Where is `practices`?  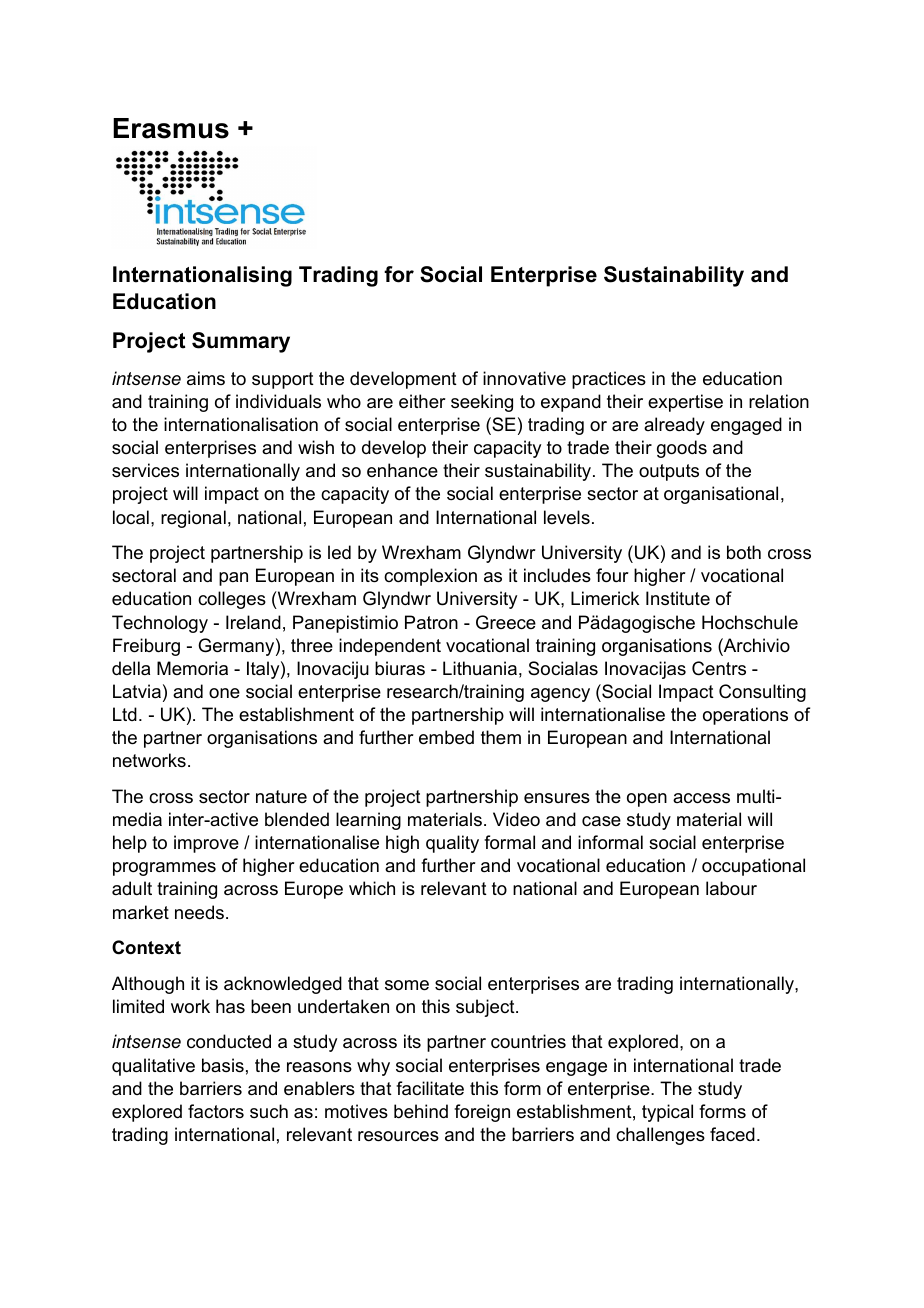
practices is located at coordinates (609, 380).
